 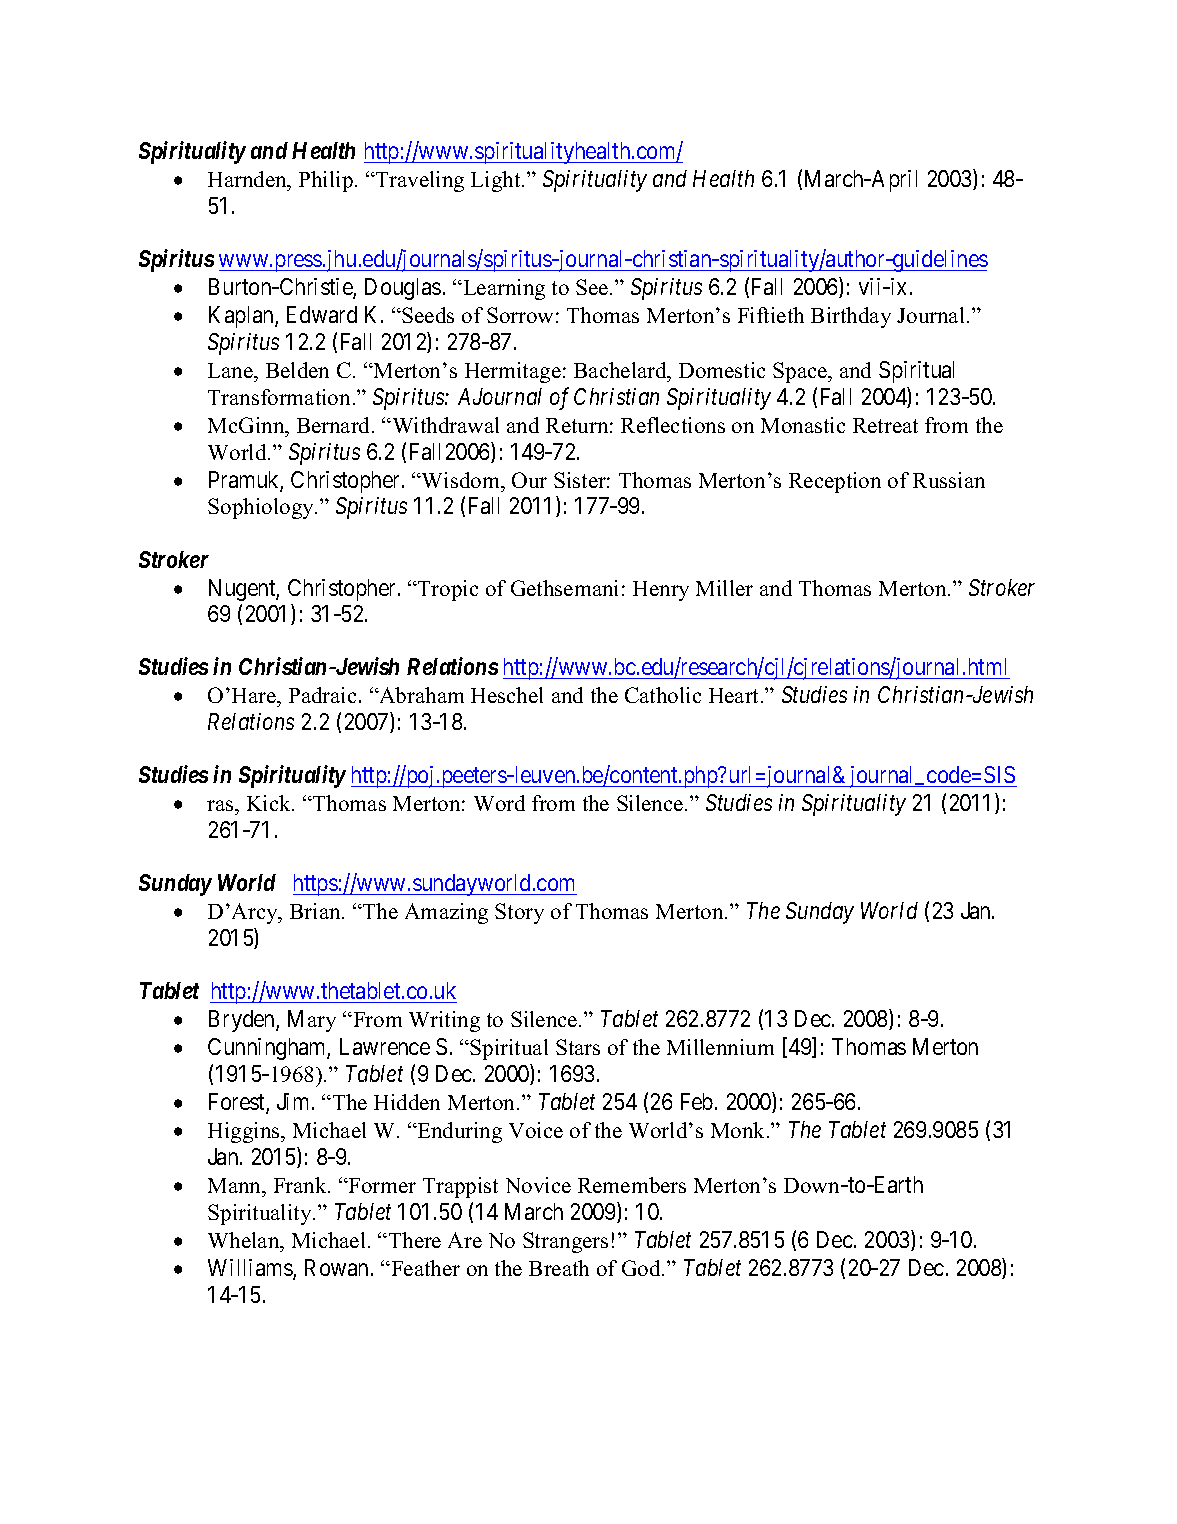 I want to click on Rowan, so click(x=336, y=1267).
